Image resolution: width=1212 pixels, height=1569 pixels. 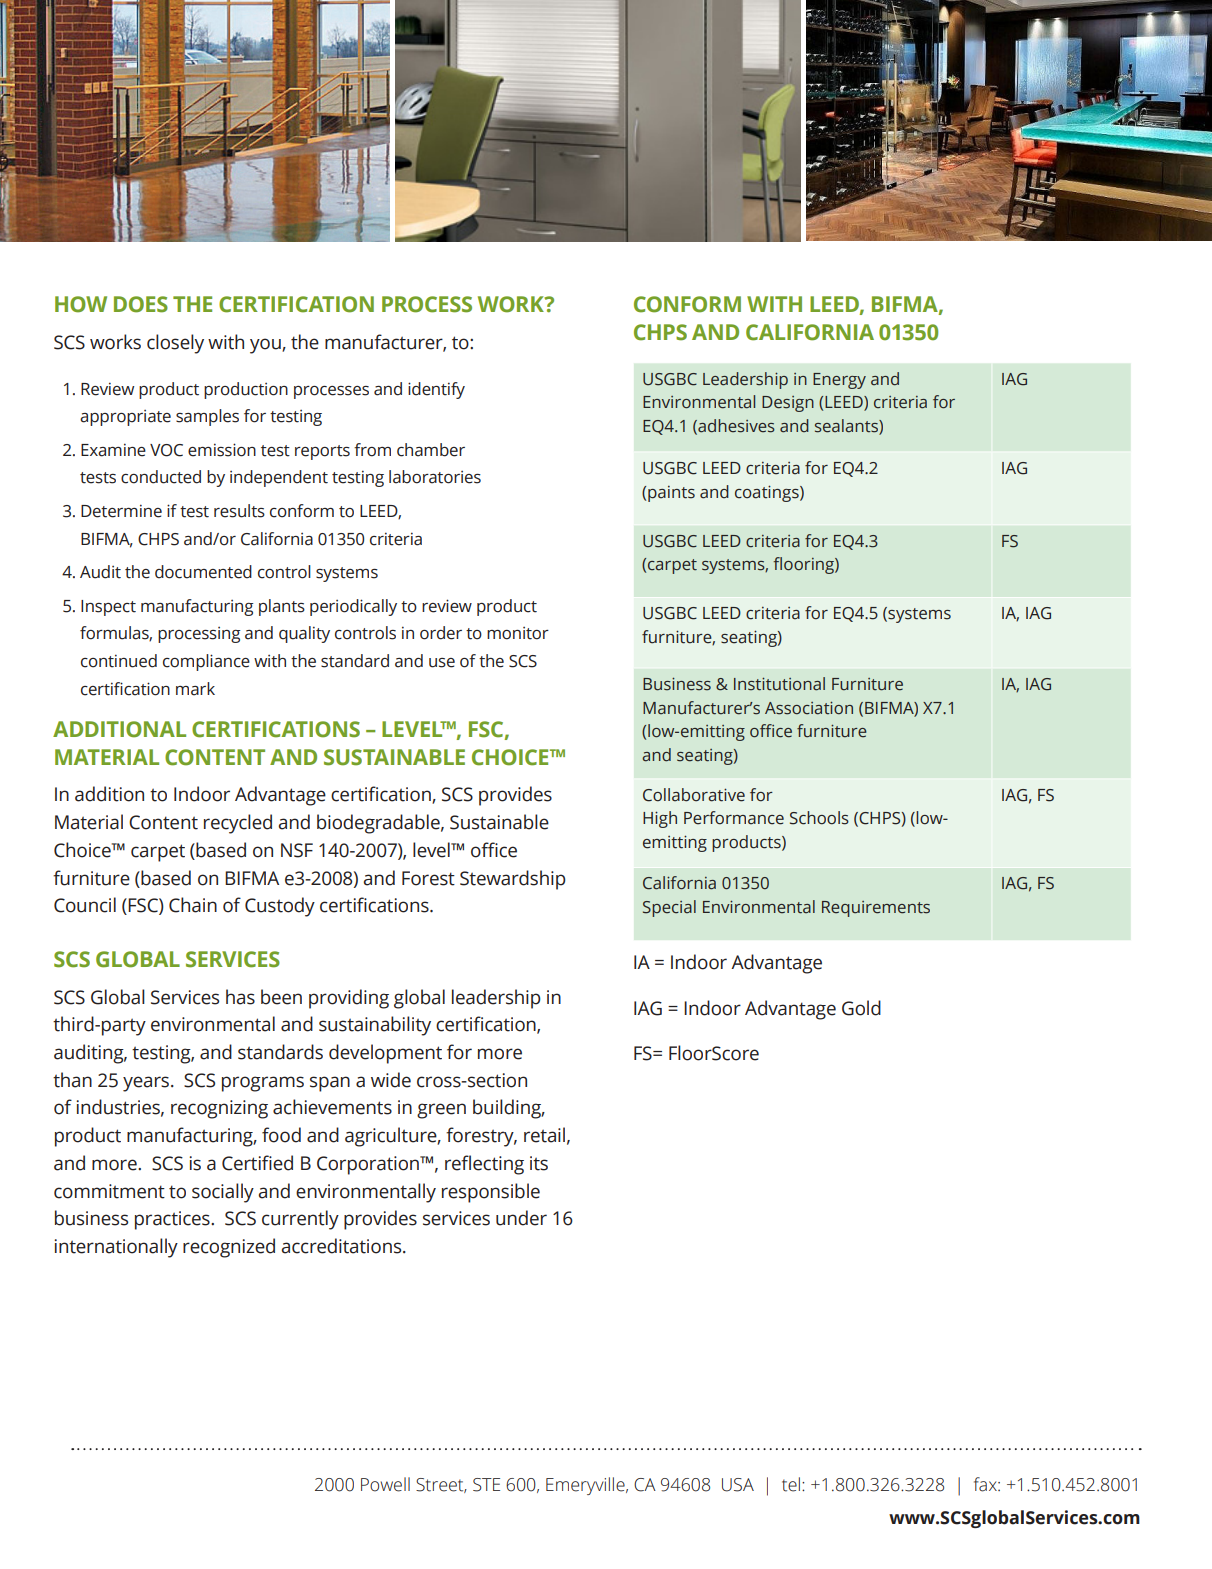 What do you see at coordinates (861, 1008) in the page?
I see `Gold` at bounding box center [861, 1008].
